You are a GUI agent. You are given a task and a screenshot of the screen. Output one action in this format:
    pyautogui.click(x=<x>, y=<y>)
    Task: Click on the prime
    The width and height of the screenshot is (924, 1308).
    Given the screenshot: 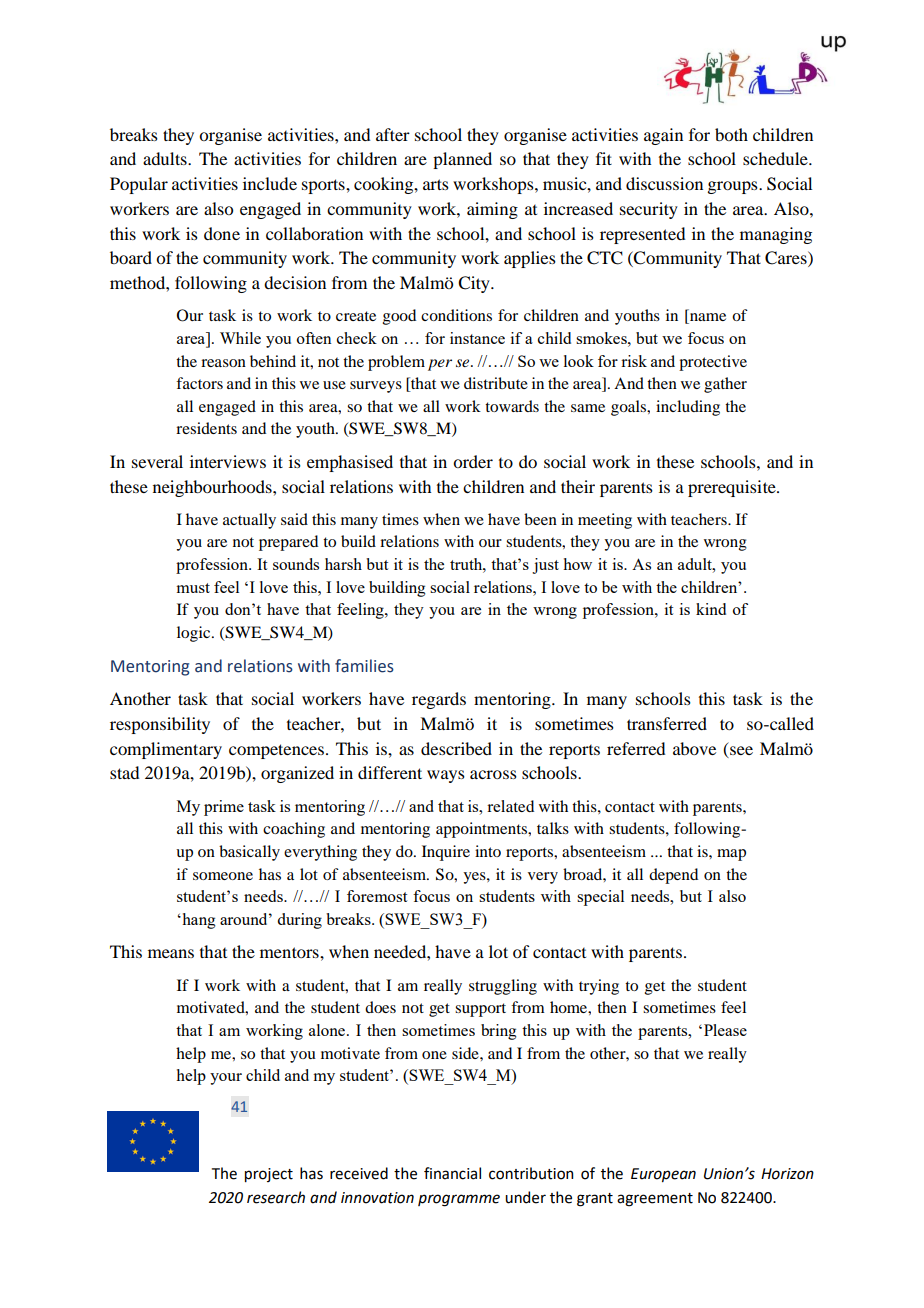 What is the action you would take?
    pyautogui.click(x=224, y=808)
